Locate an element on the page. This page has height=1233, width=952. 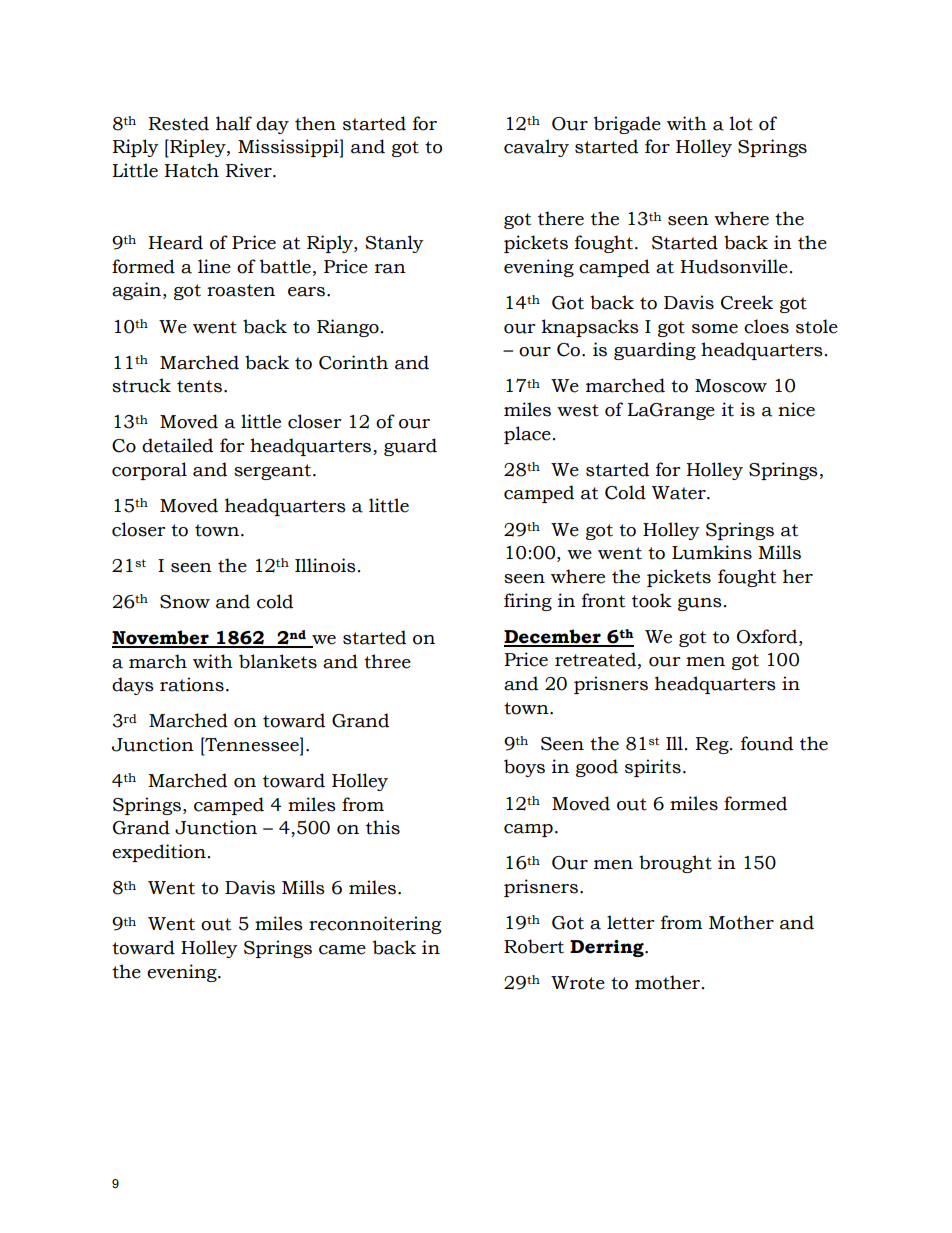
cavalry is located at coordinates (536, 148).
